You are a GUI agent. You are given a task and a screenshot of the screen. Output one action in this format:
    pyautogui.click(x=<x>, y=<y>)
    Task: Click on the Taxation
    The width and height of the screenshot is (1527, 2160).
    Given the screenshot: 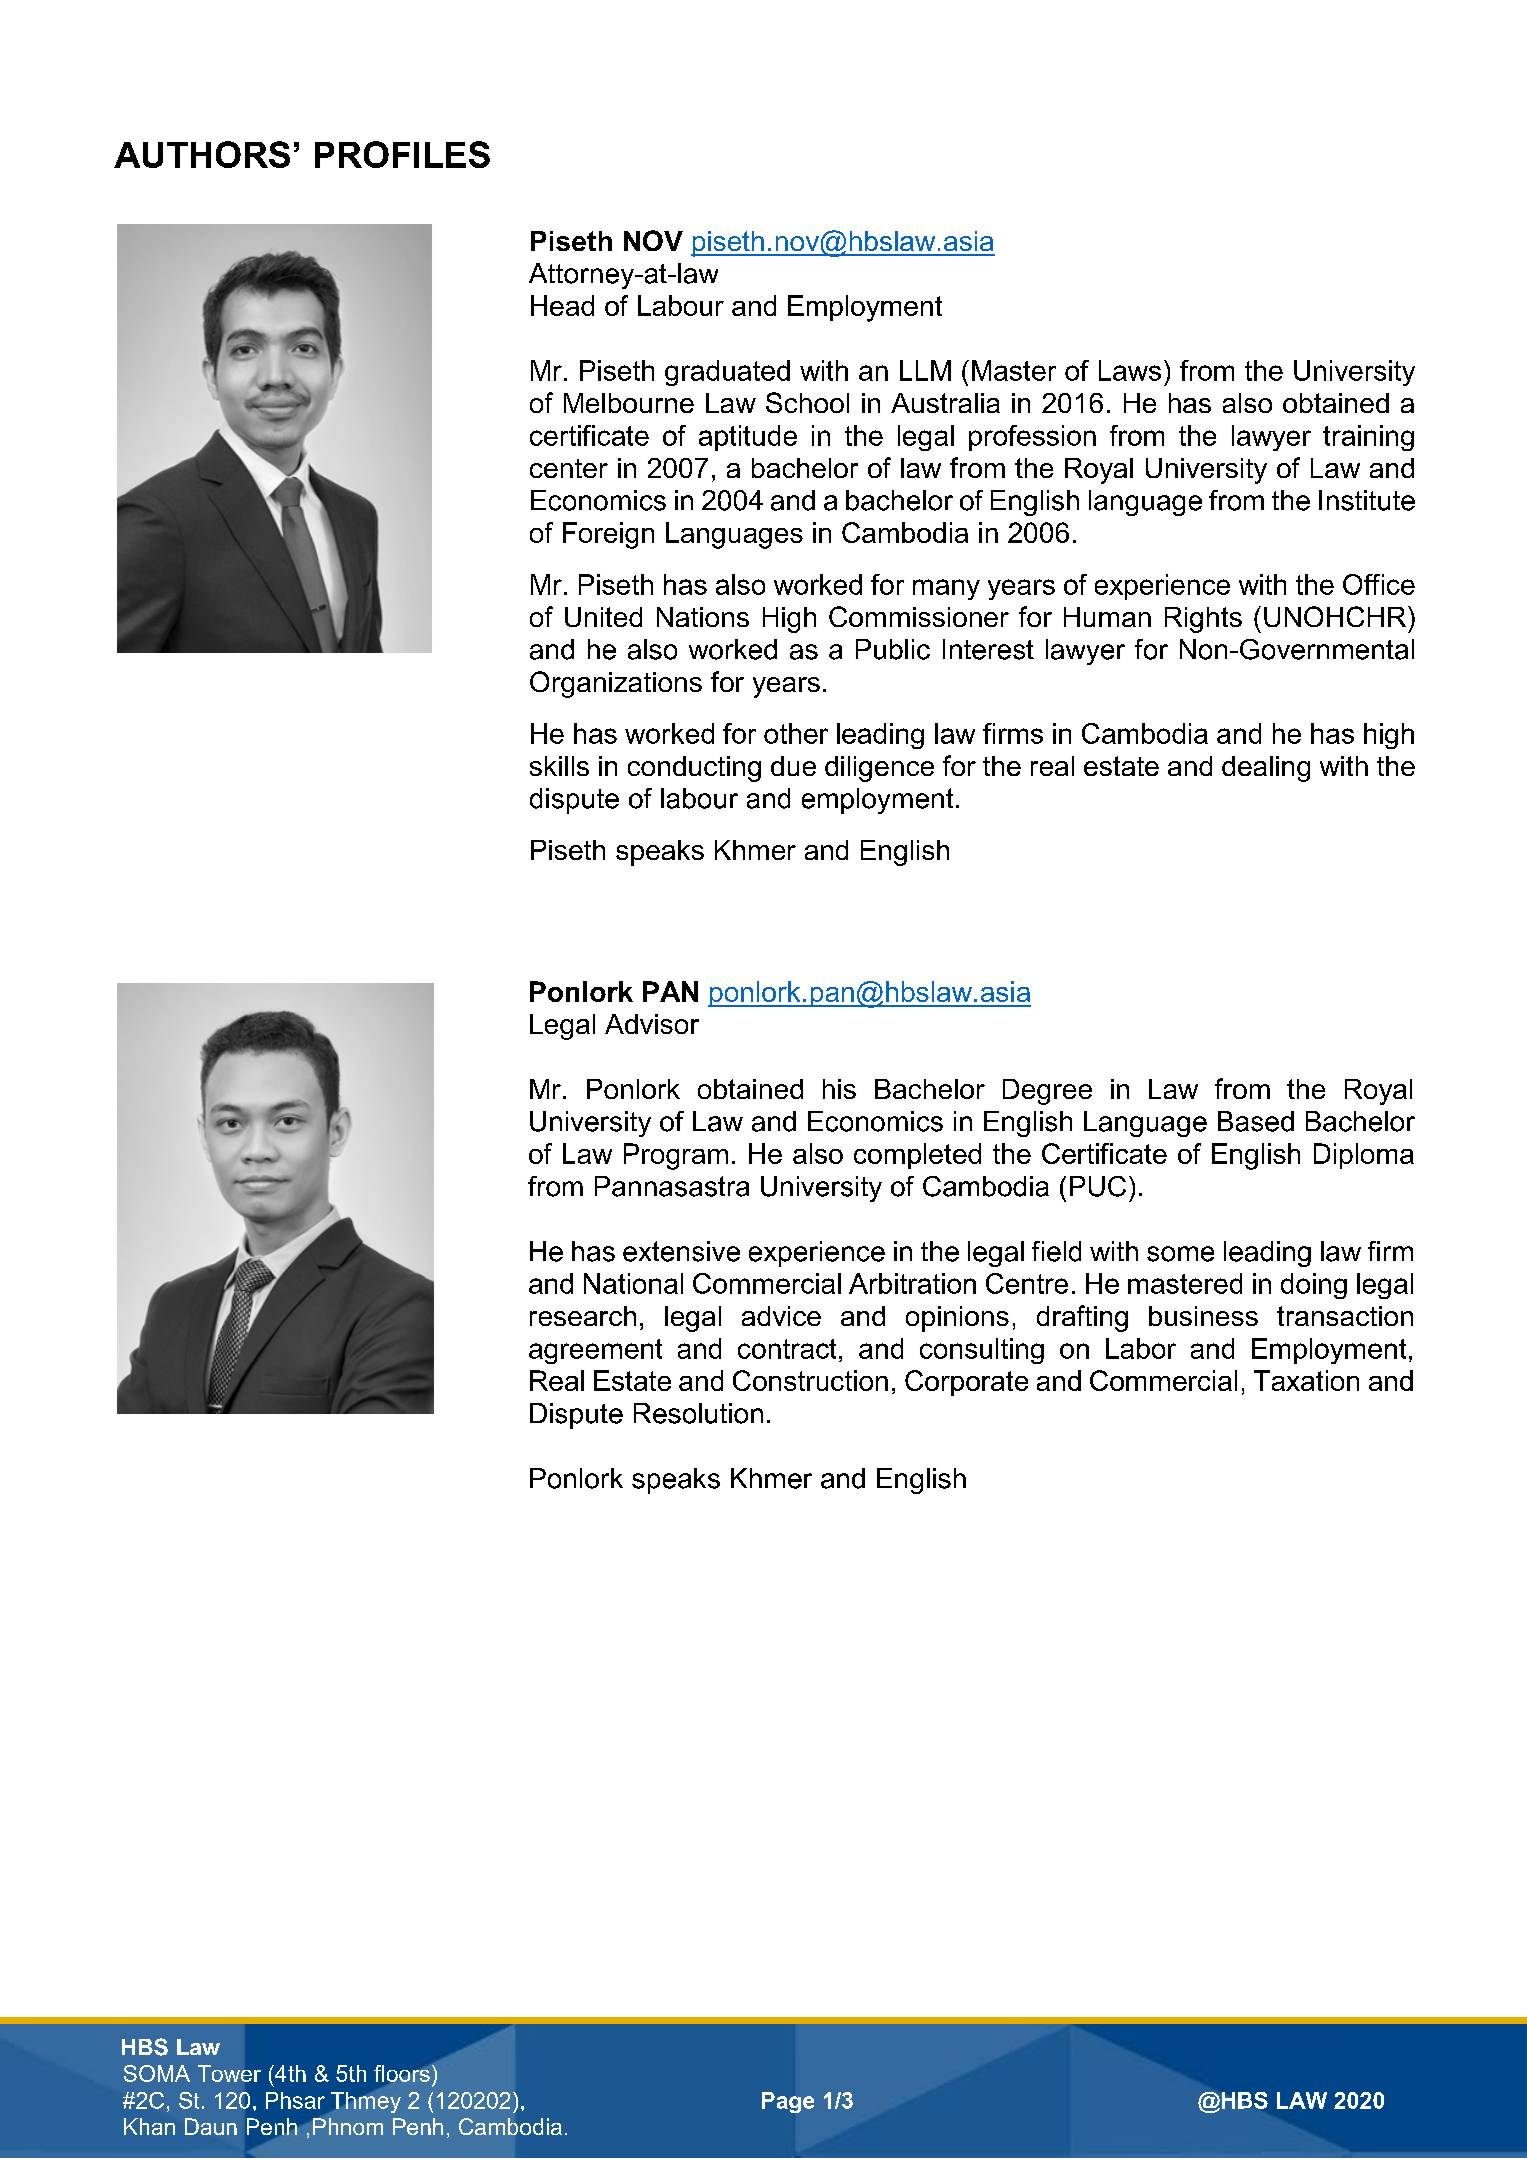 What is the action you would take?
    pyautogui.click(x=1306, y=1380)
